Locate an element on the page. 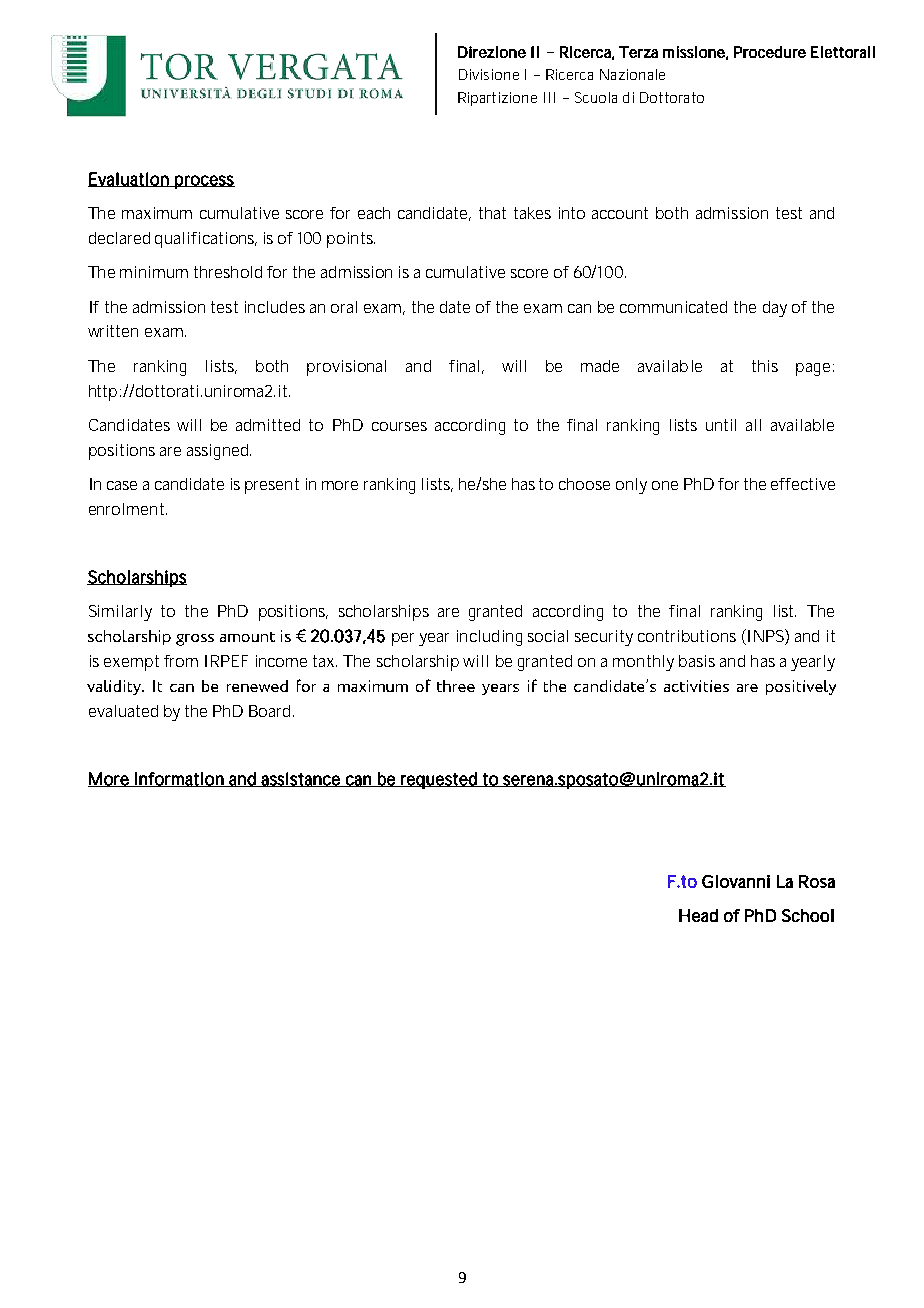 This document has height=1308, width=924. process is located at coordinates (204, 182).
